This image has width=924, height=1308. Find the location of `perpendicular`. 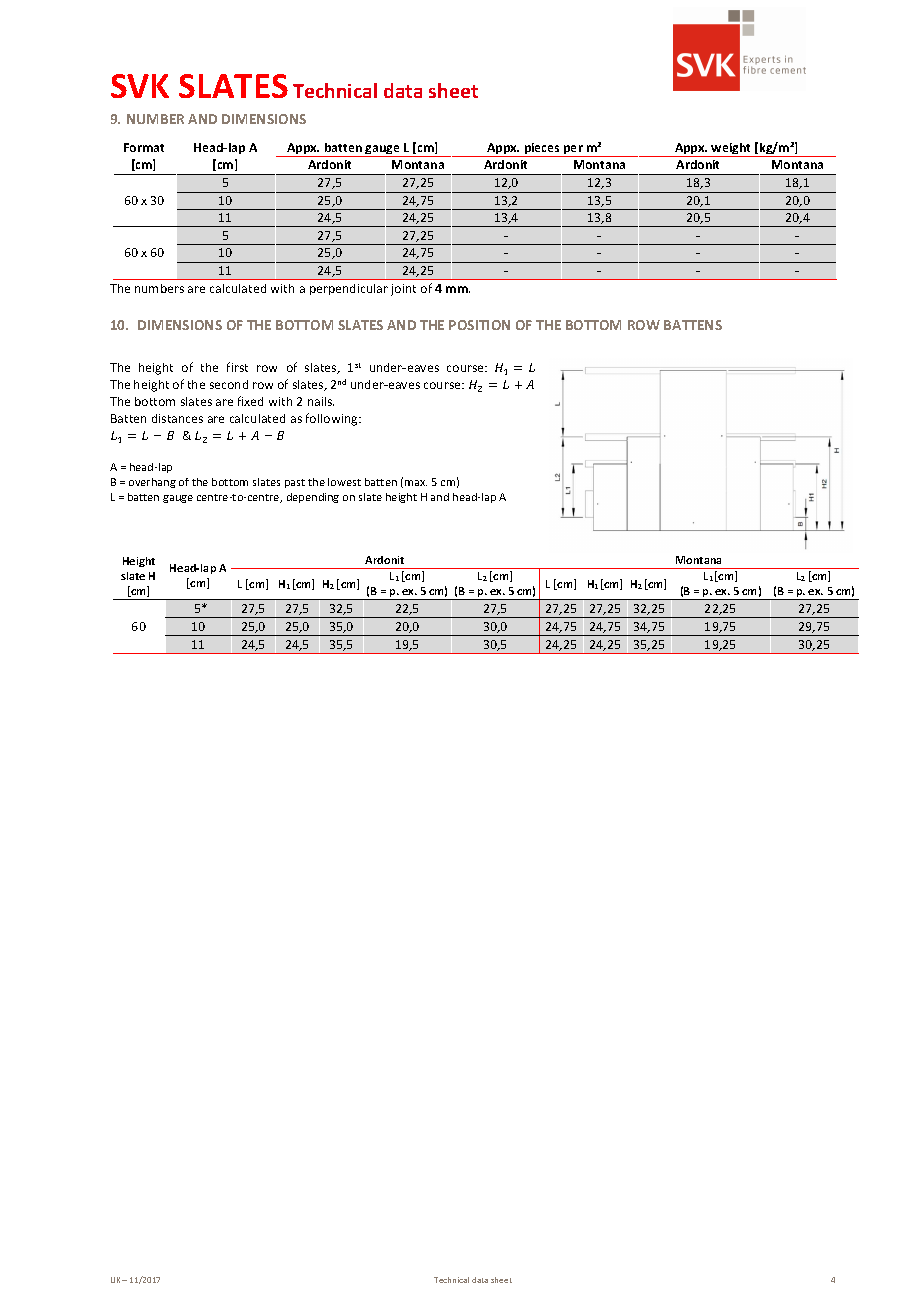

perpendicular is located at coordinates (349, 289).
